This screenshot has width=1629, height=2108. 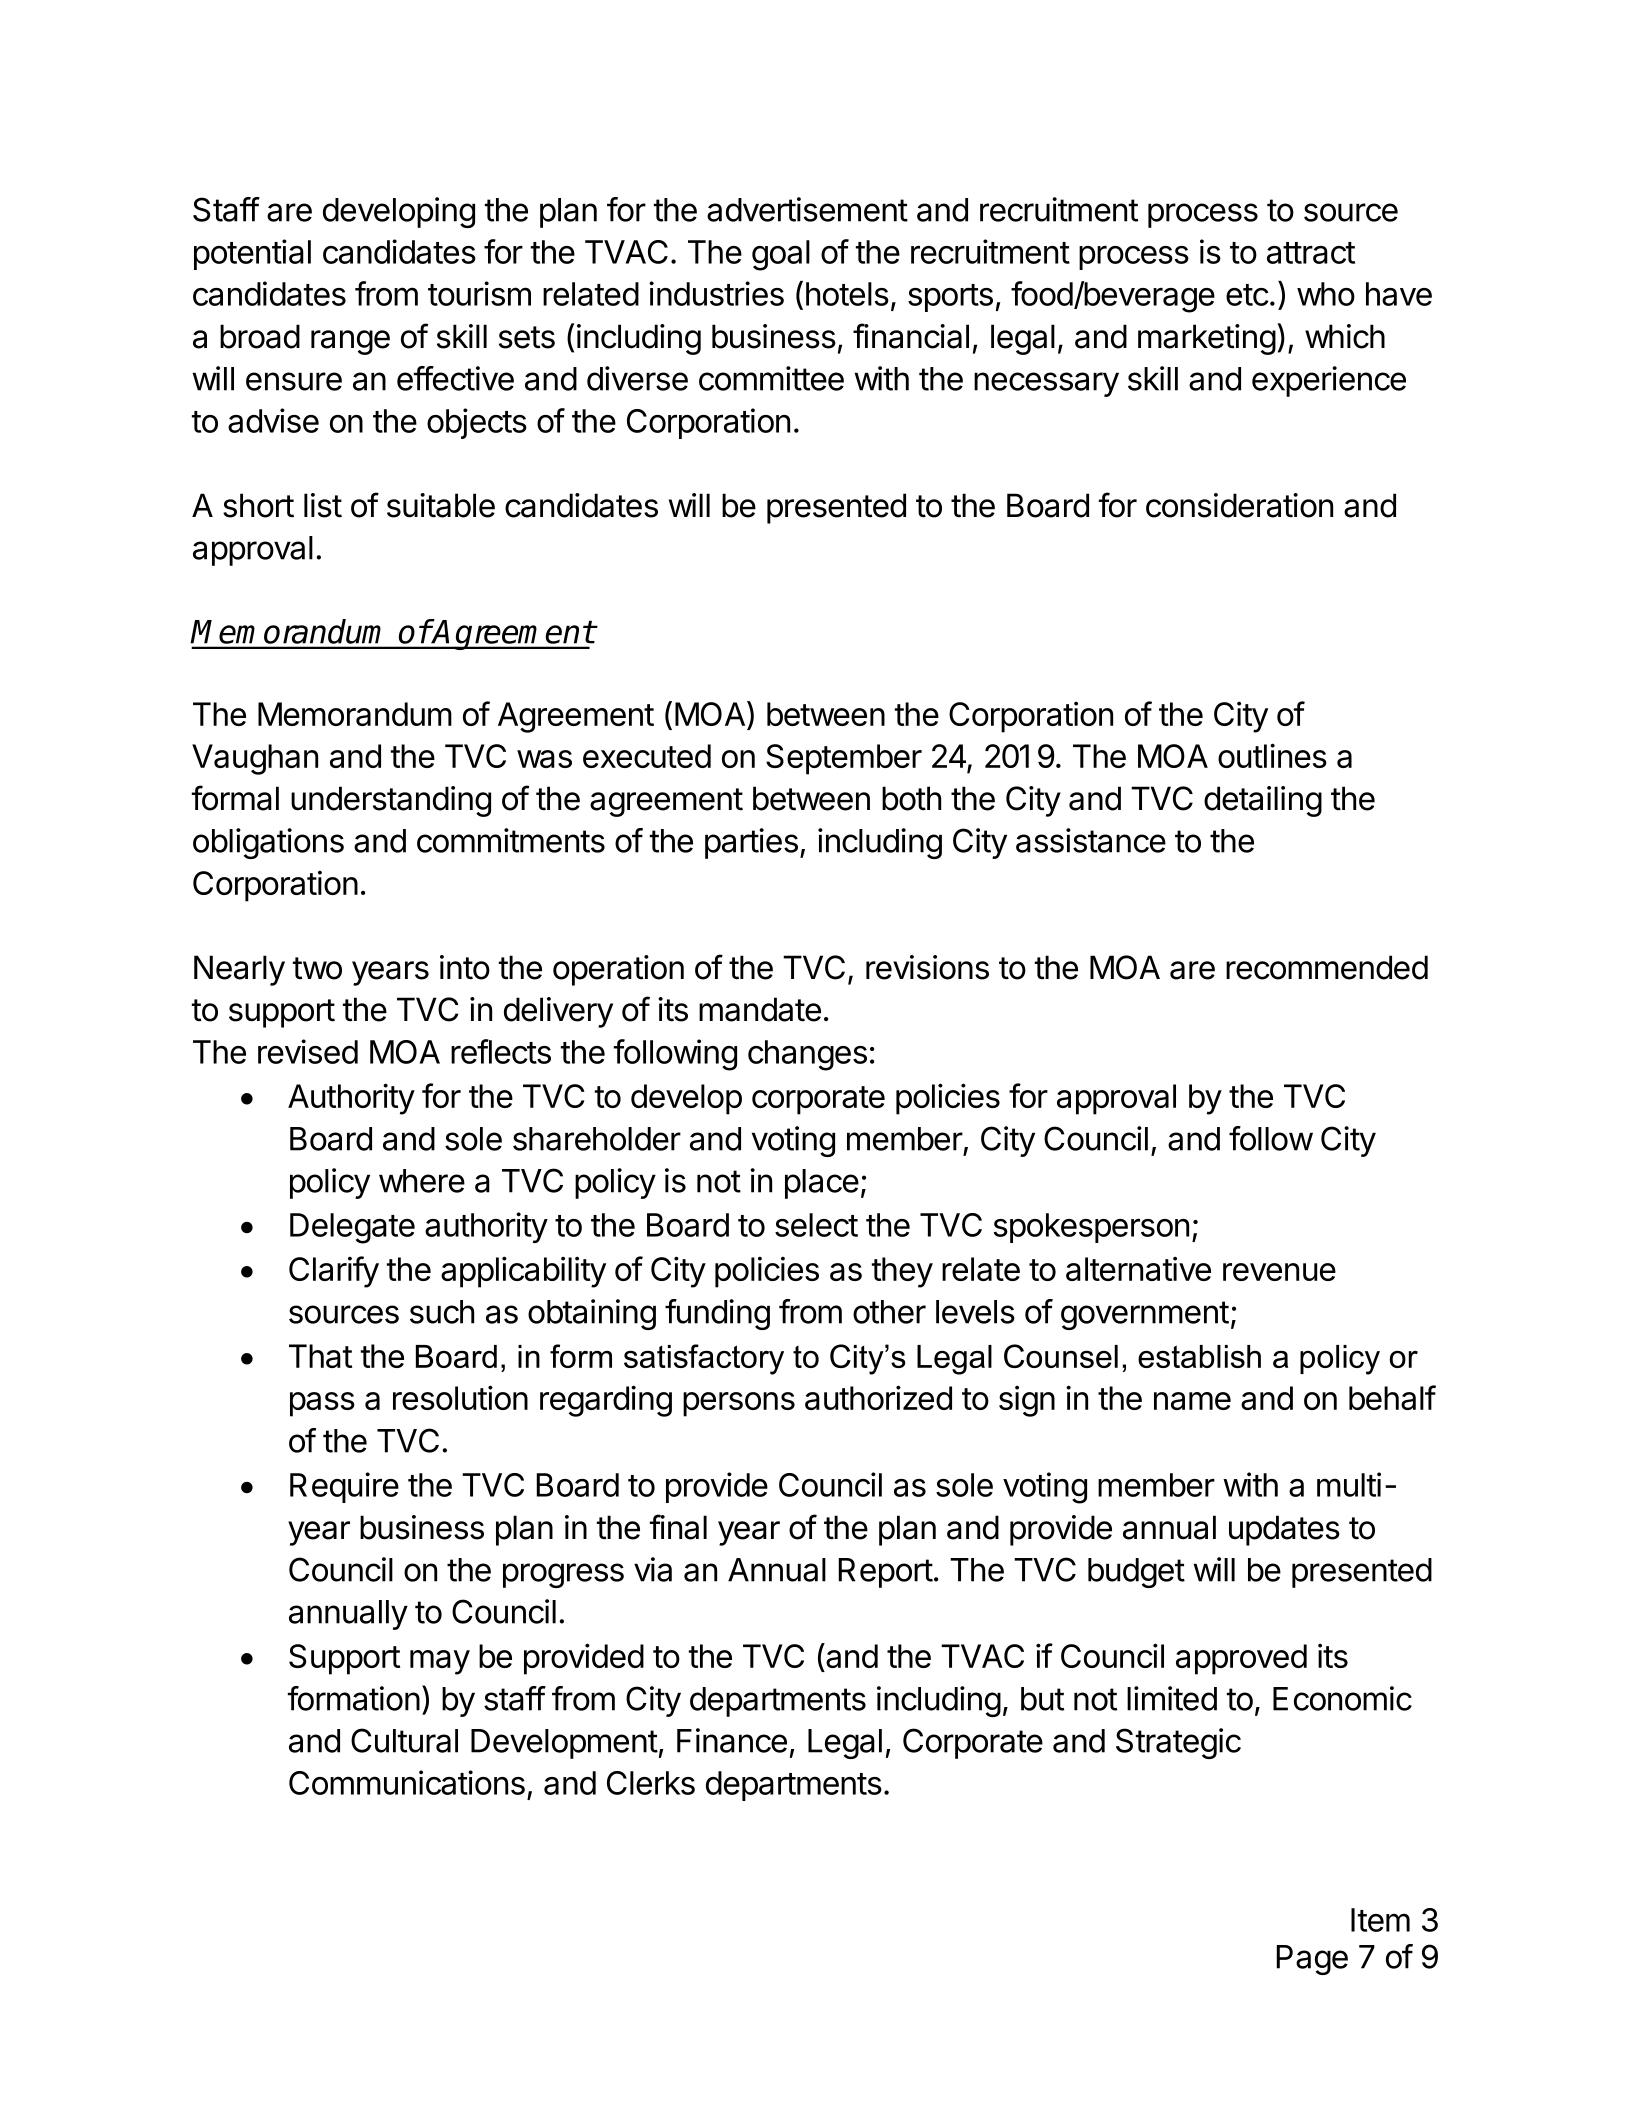 I want to click on Communications, so click(x=407, y=1782).
